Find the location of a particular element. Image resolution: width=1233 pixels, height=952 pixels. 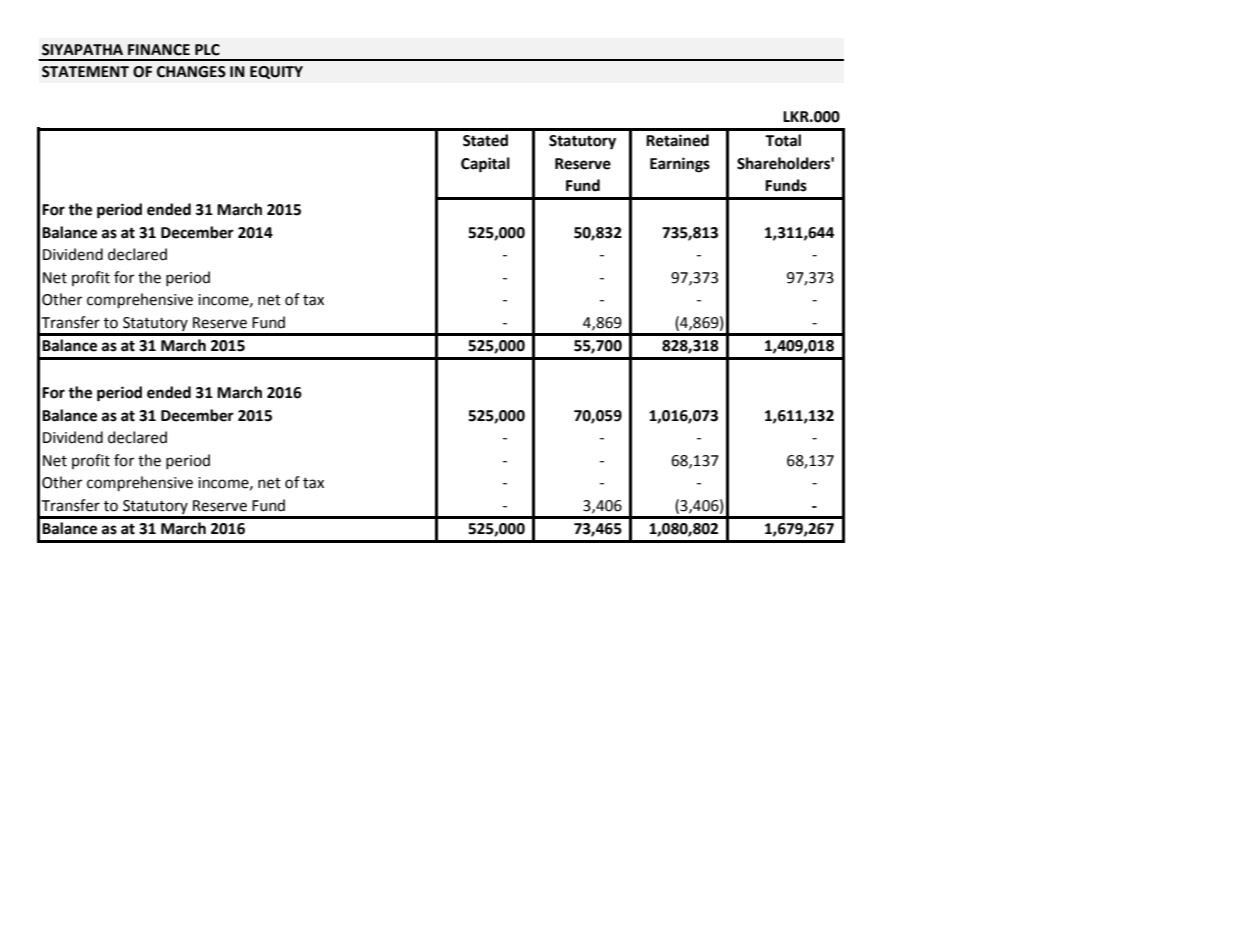

EQUITY is located at coordinates (276, 72).
